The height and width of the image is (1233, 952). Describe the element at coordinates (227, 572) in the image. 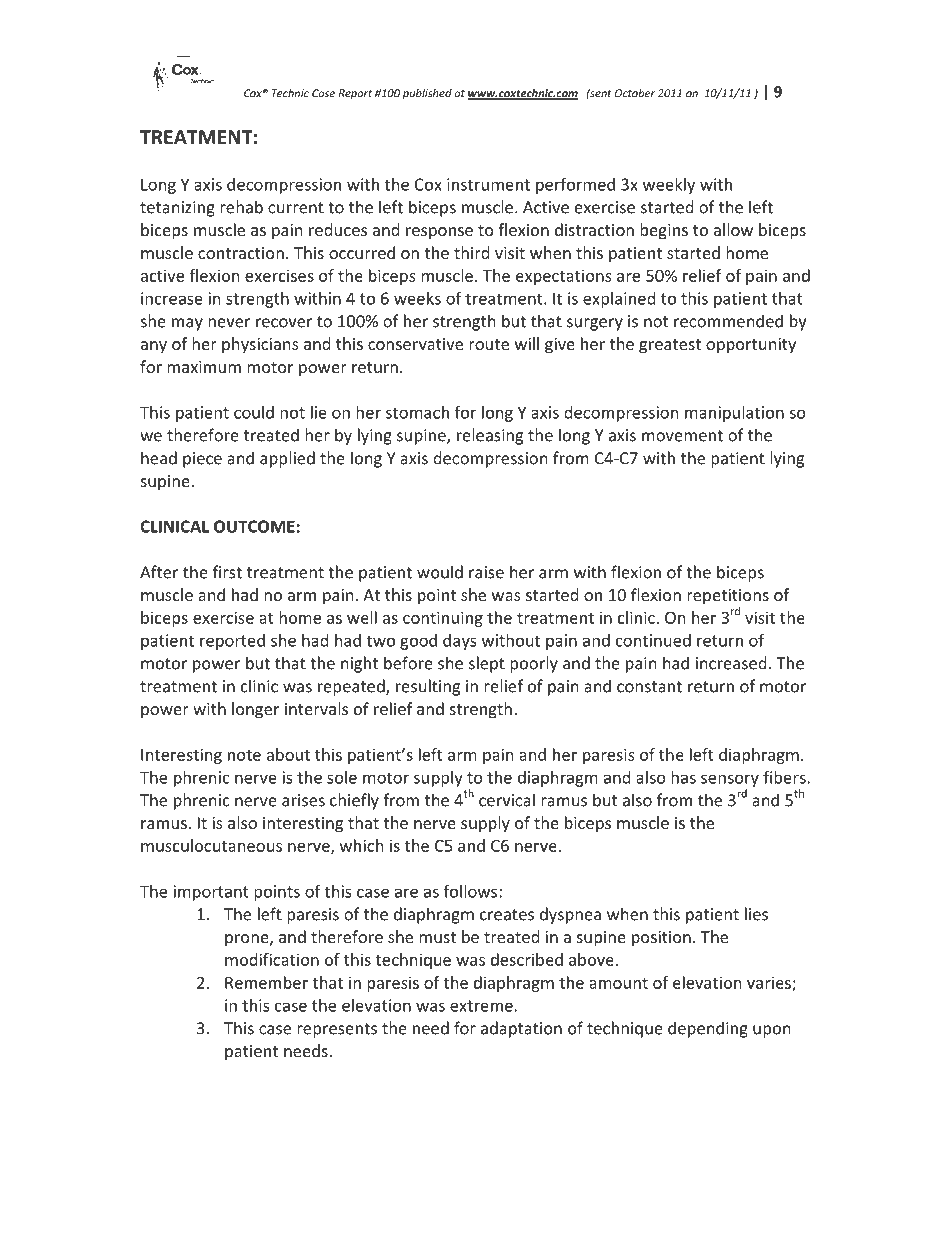

I see `first` at that location.
